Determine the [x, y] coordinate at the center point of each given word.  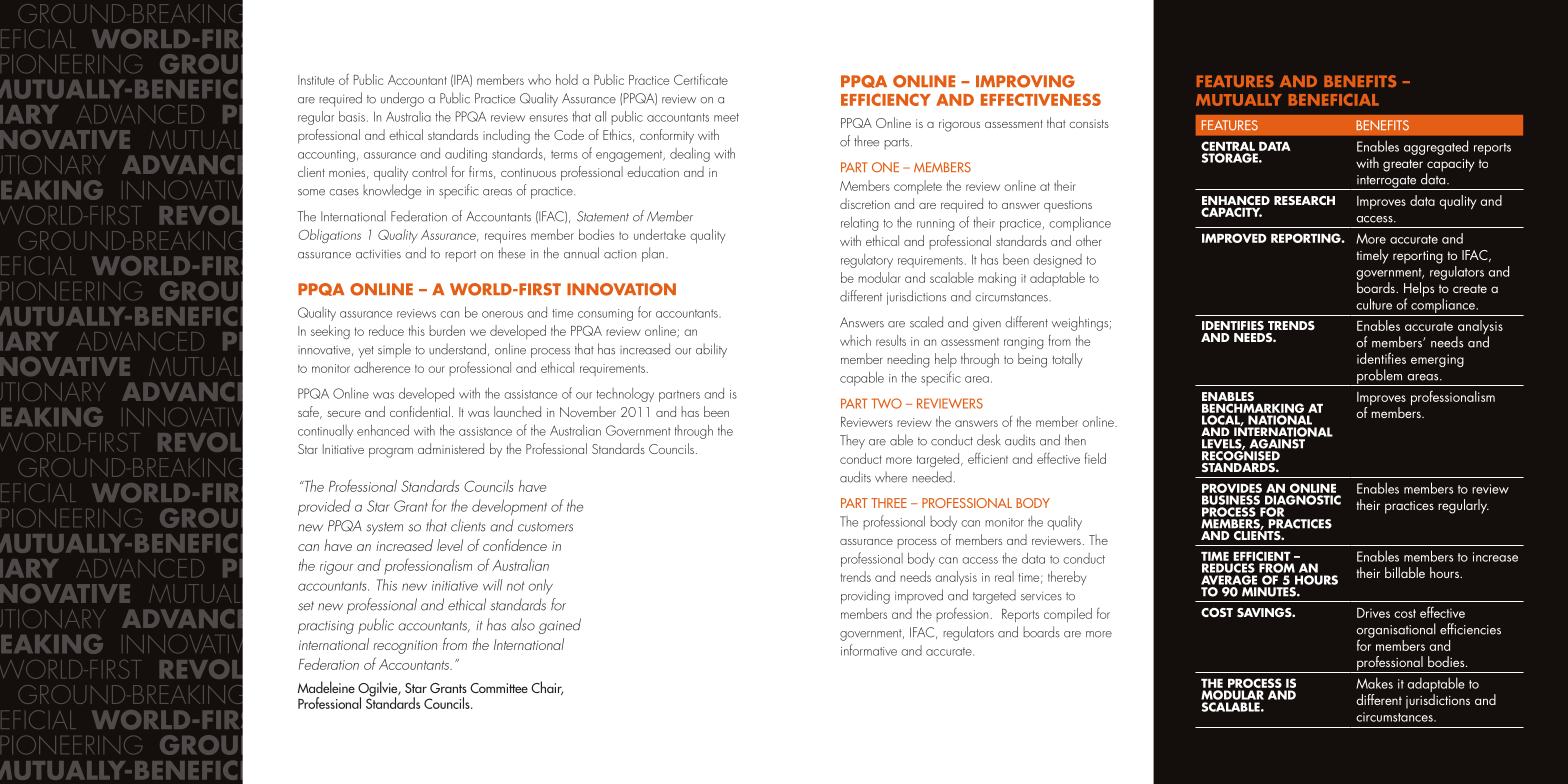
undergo [402, 99]
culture [1374, 304]
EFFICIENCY [886, 99]
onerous [502, 314]
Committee [499, 688]
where [891, 477]
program [391, 453]
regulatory [867, 261]
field [1095, 458]
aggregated [1436, 147]
